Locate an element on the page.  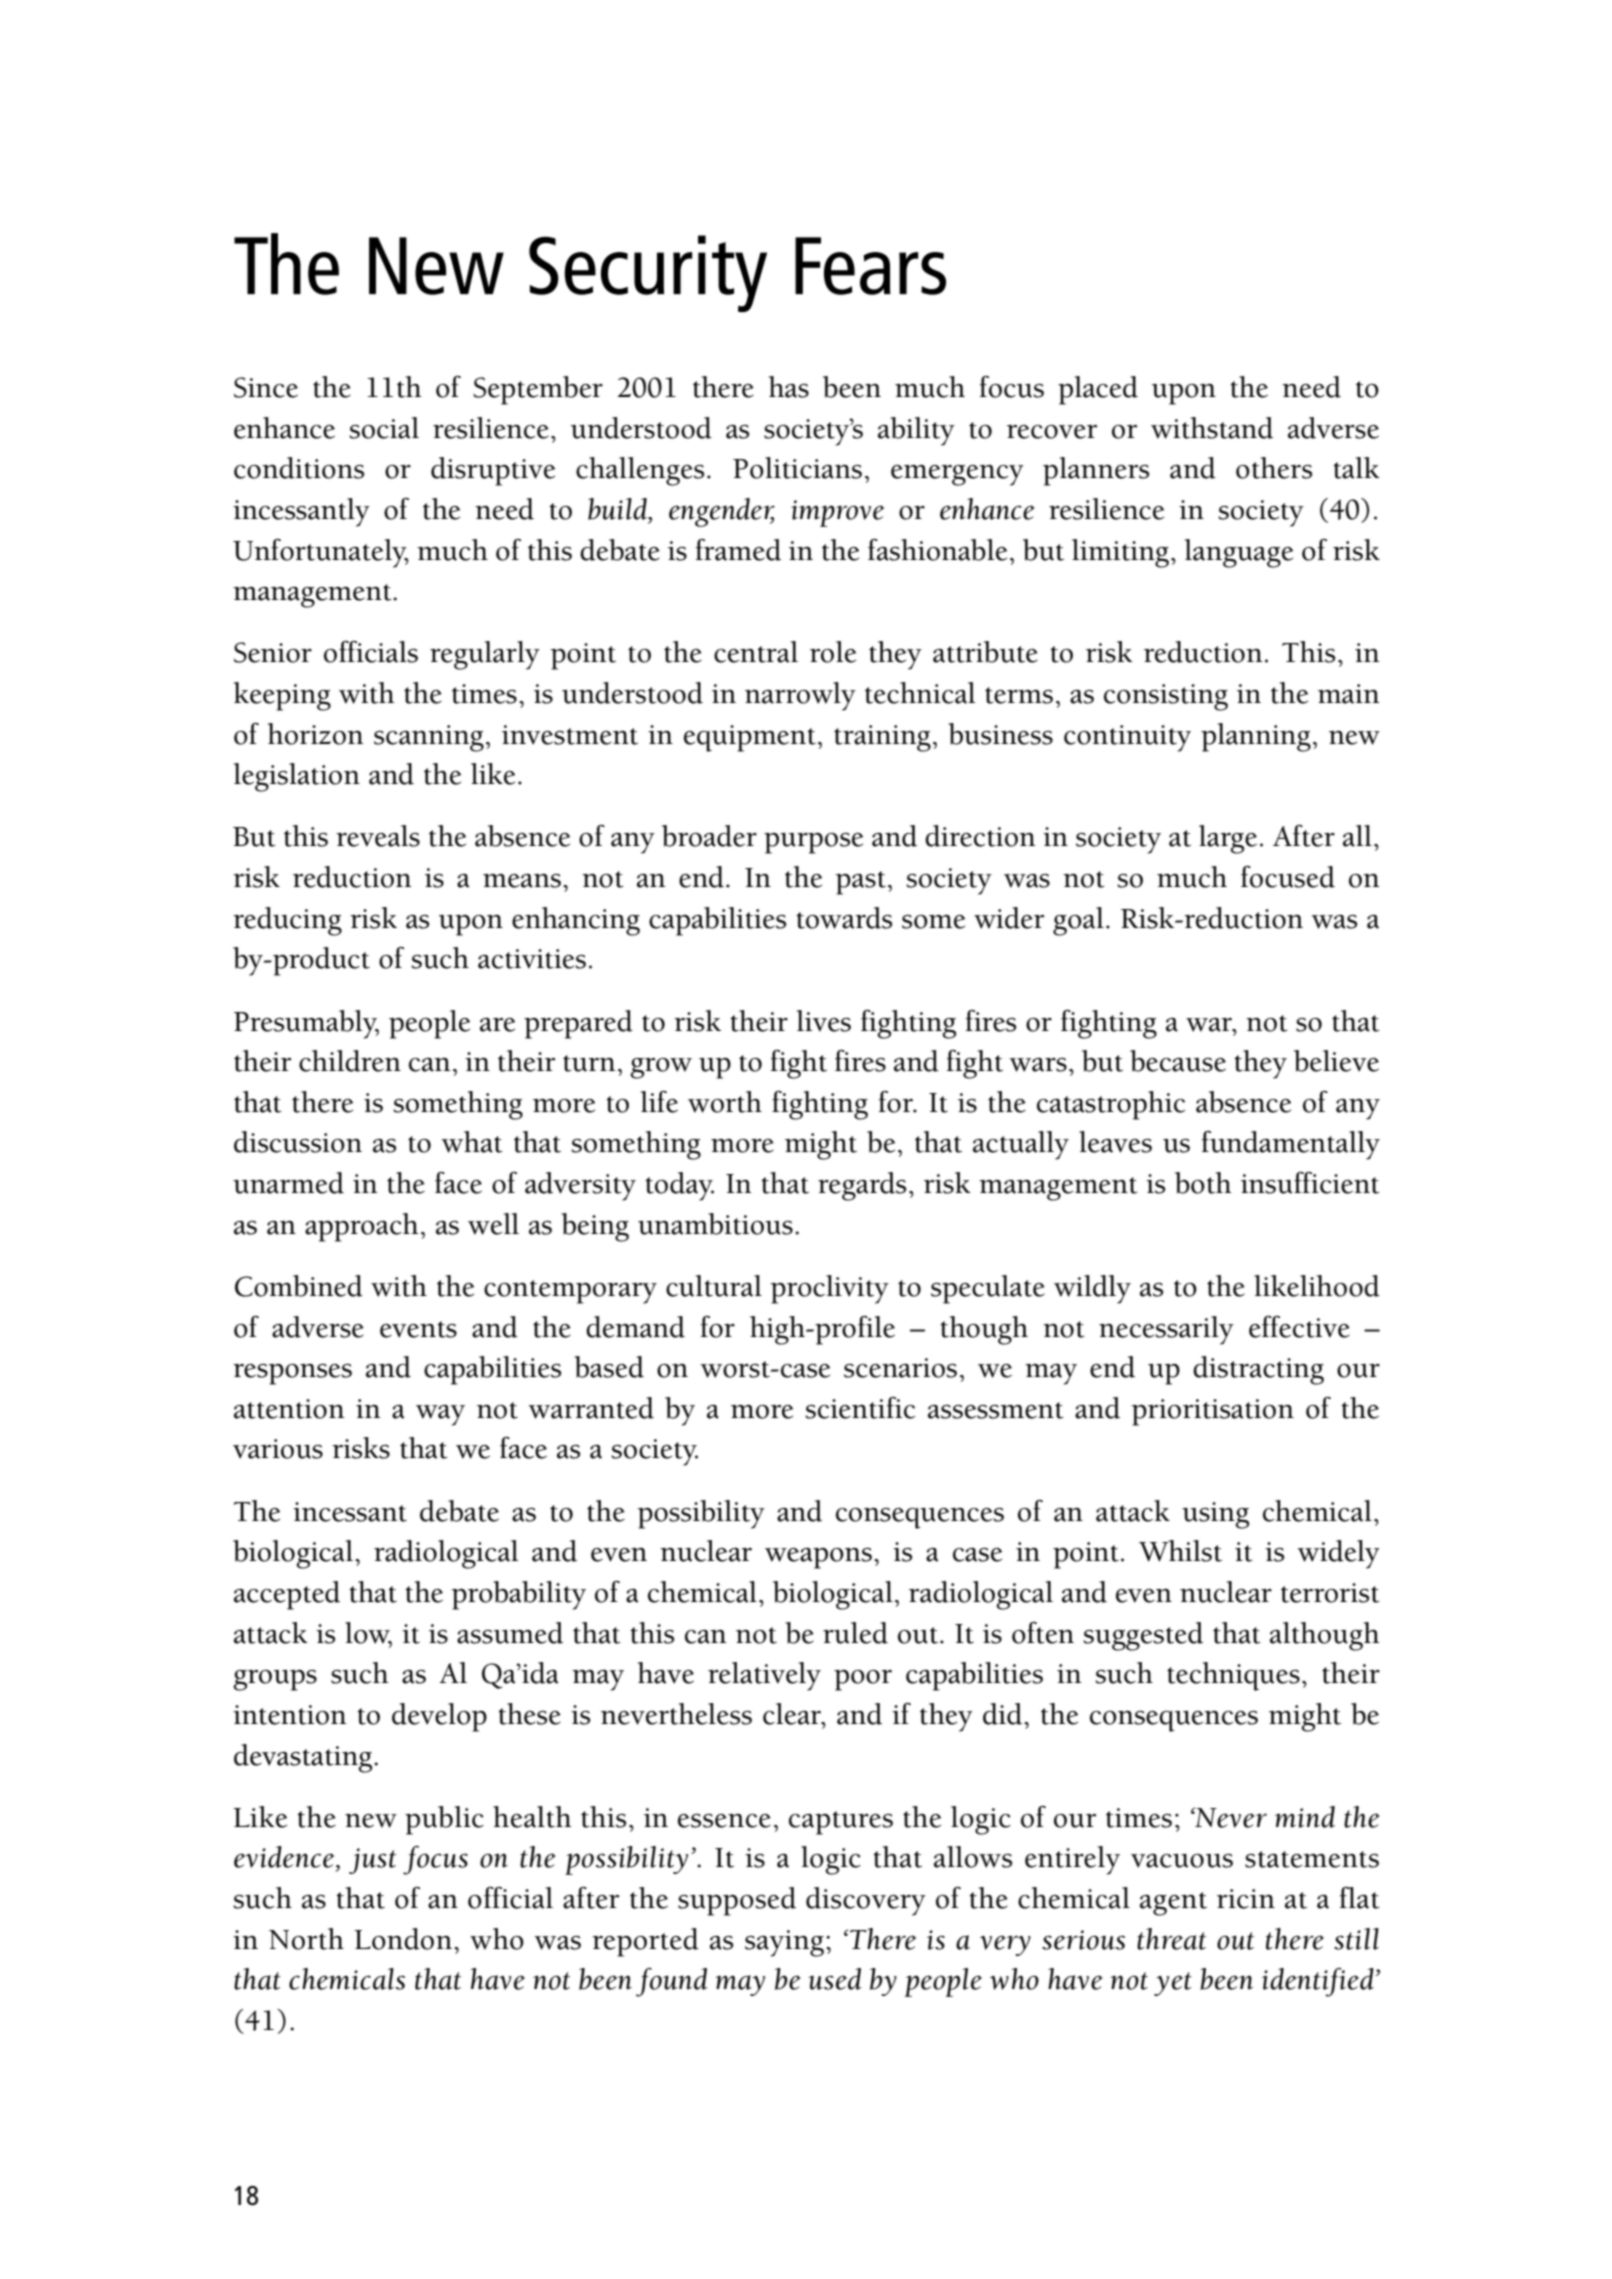
placed is located at coordinates (1098, 390).
